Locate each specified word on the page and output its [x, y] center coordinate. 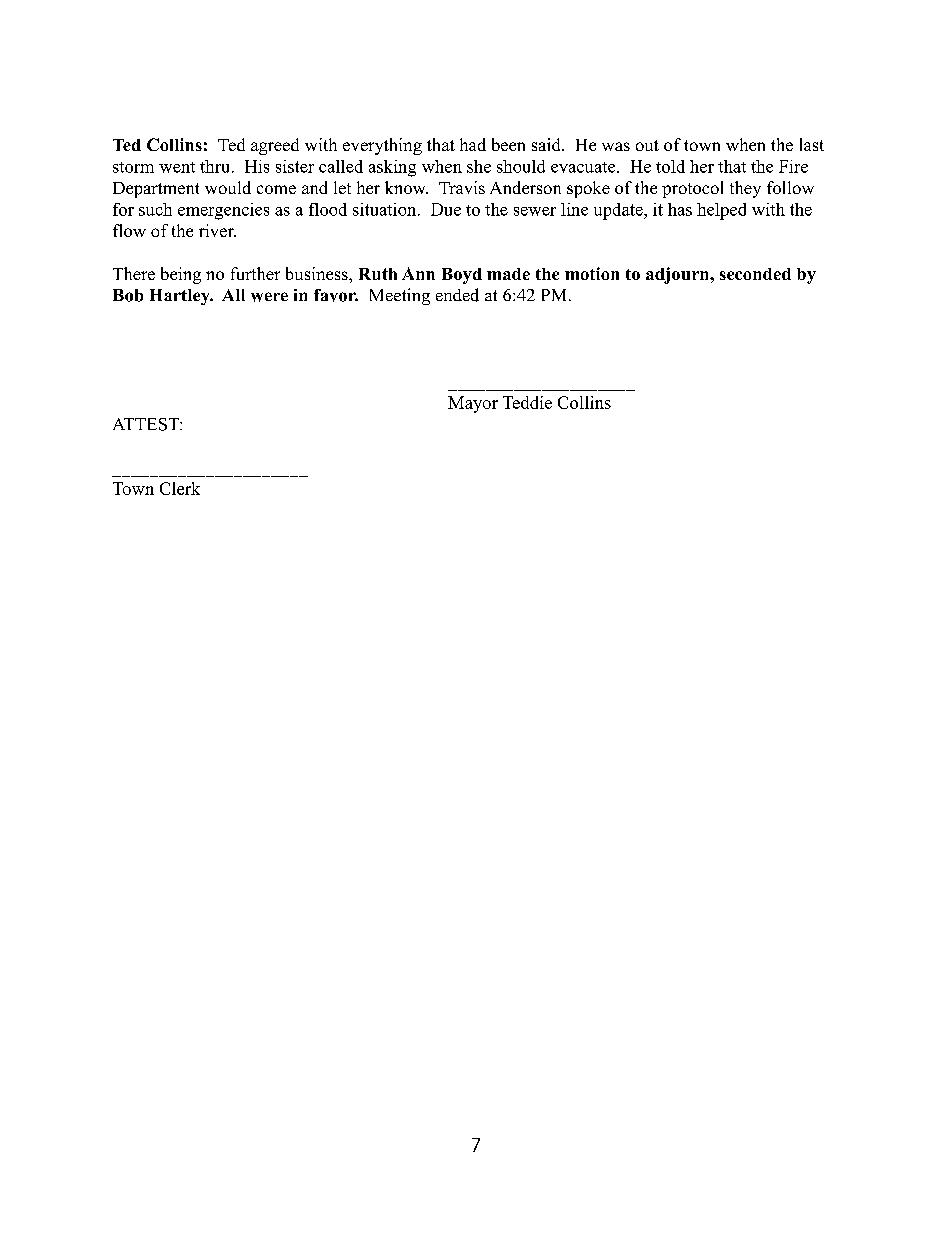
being [181, 275]
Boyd [462, 276]
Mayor [473, 404]
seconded [755, 274]
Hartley [181, 297]
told [670, 166]
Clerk [180, 488]
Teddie [527, 402]
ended [457, 295]
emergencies [223, 211]
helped [721, 211]
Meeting [400, 296]
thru [216, 166]
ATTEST [147, 424]
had [473, 144]
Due [446, 209]
